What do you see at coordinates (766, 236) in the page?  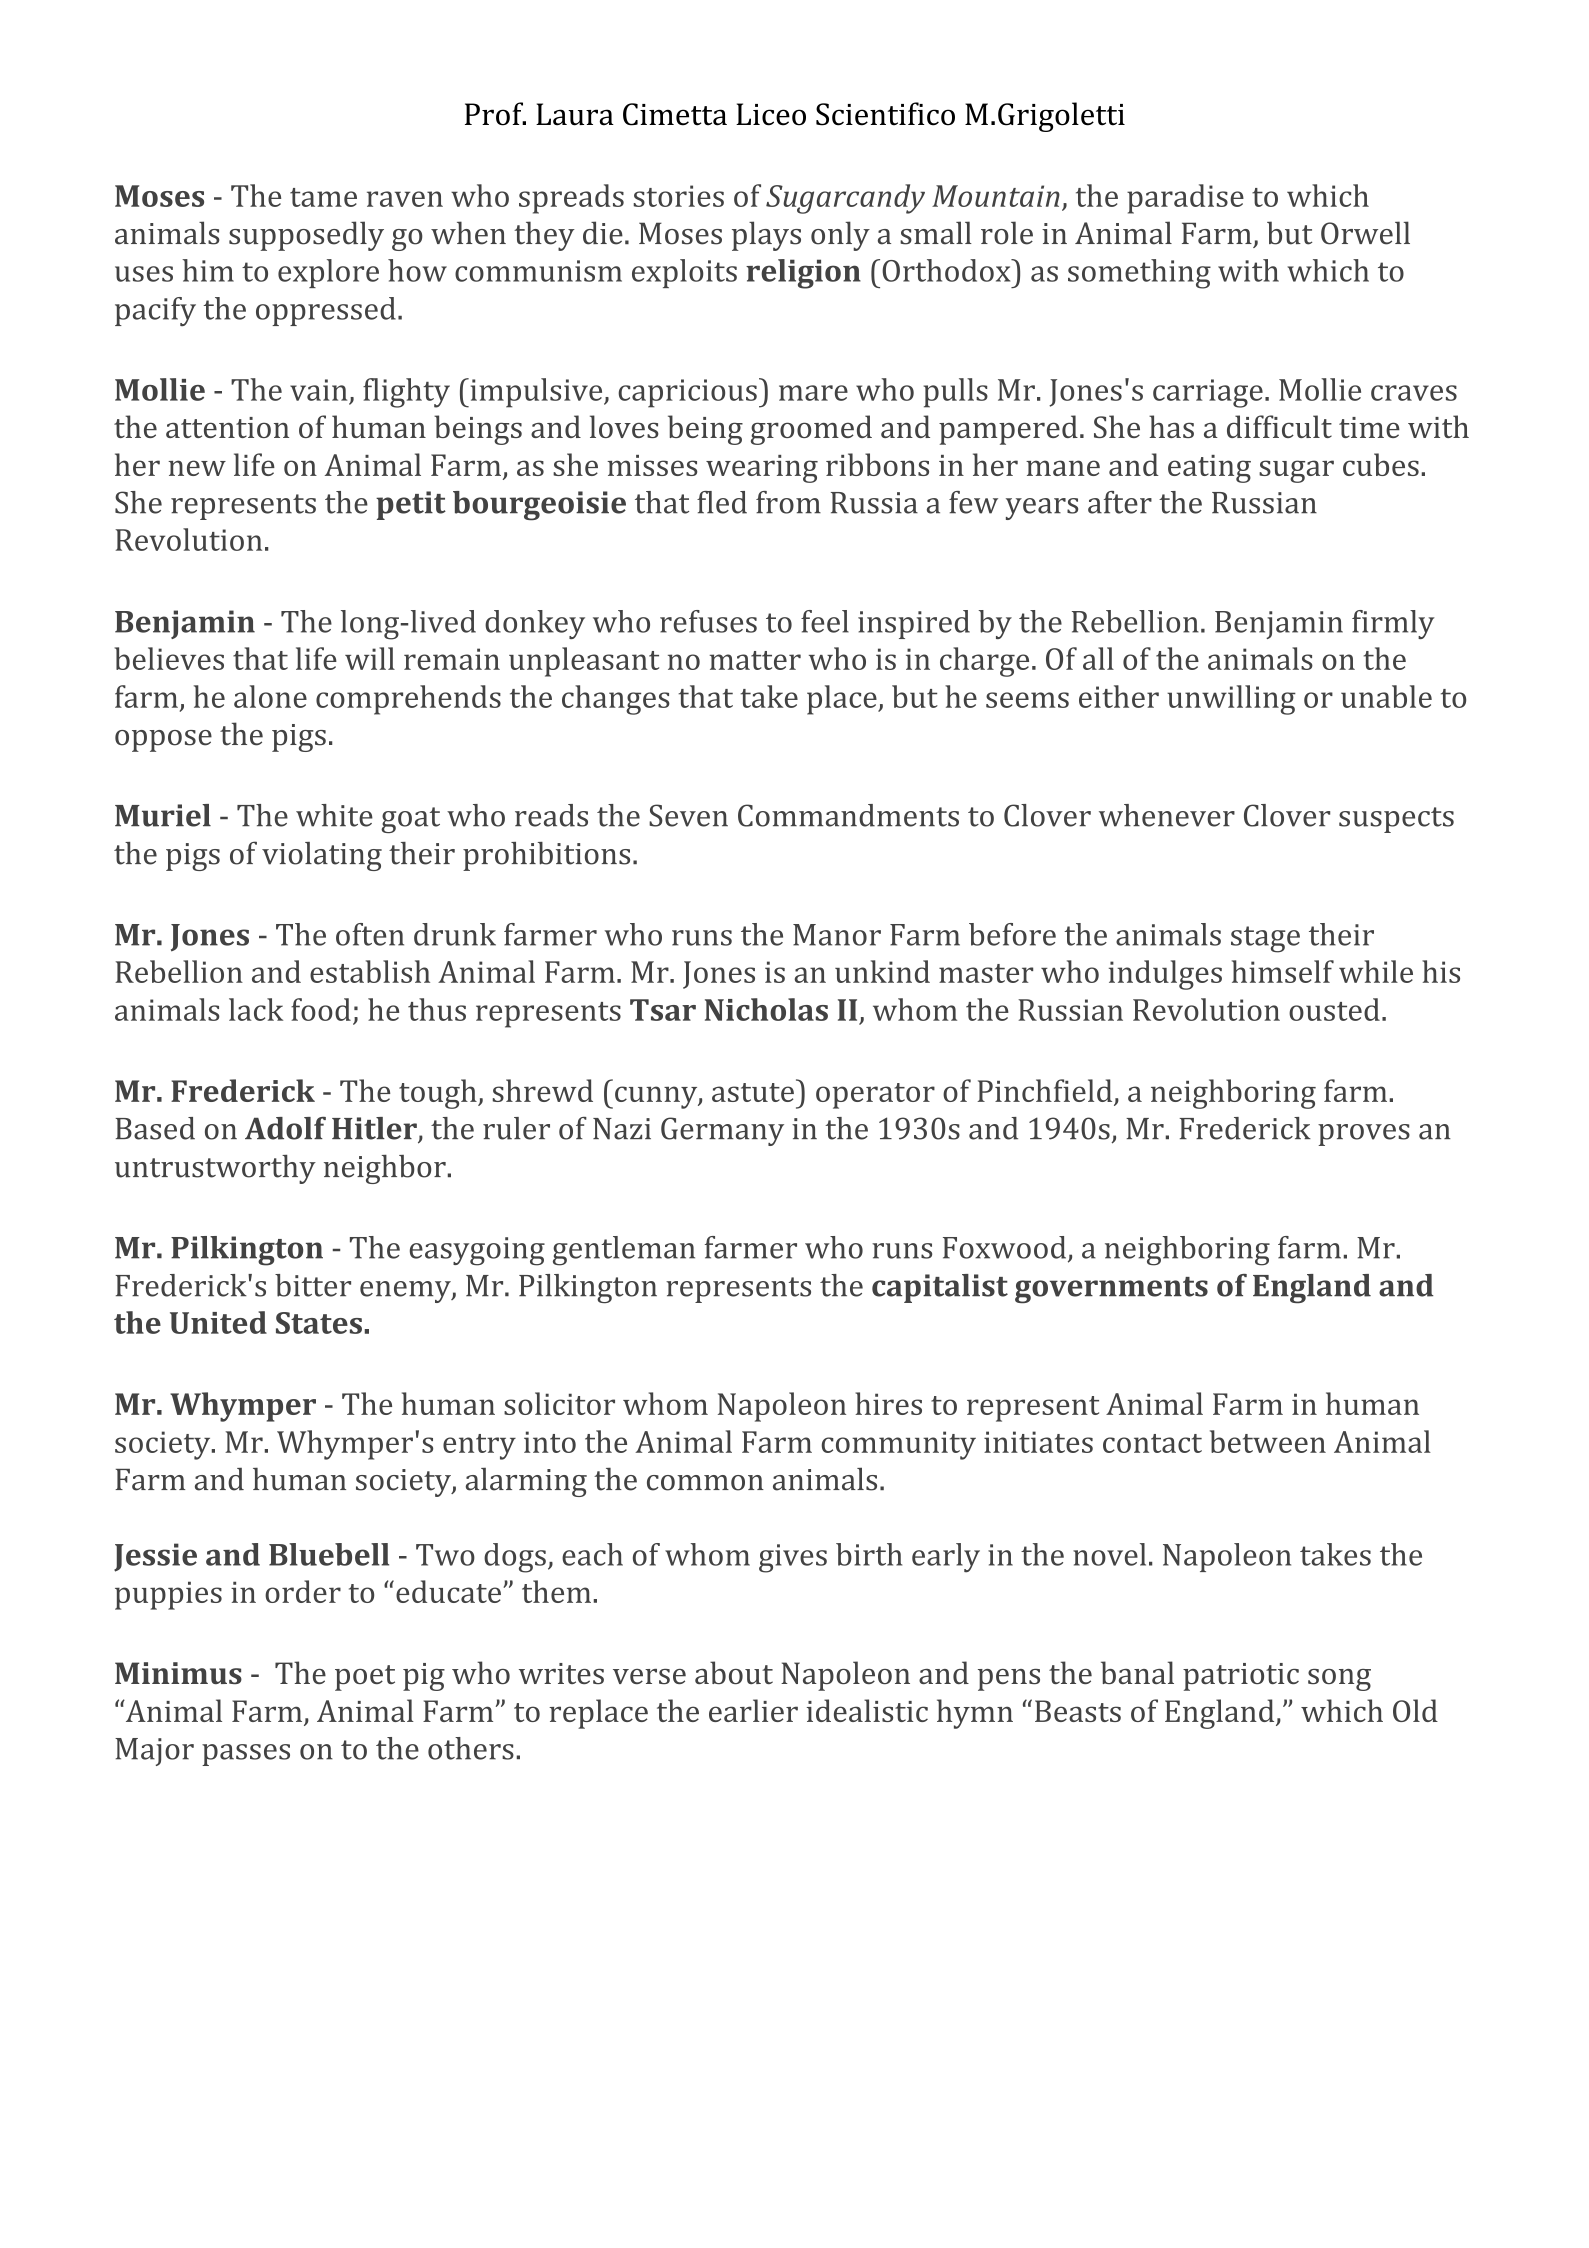 I see `plays` at bounding box center [766, 236].
